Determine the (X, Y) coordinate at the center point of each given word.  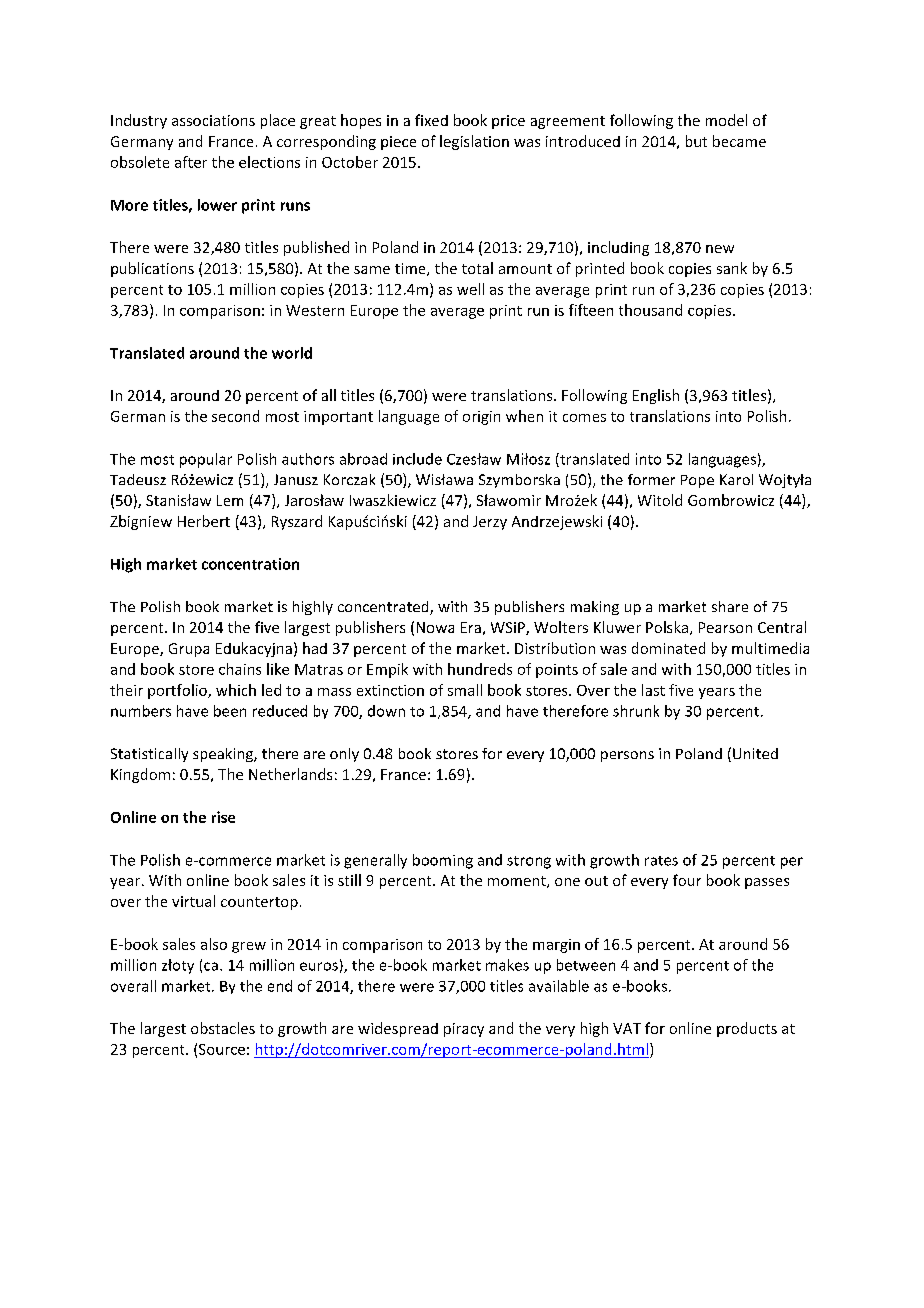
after (191, 162)
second (235, 416)
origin (481, 418)
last (653, 690)
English (656, 396)
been (230, 711)
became (739, 141)
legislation (474, 142)
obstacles (223, 1028)
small (465, 690)
